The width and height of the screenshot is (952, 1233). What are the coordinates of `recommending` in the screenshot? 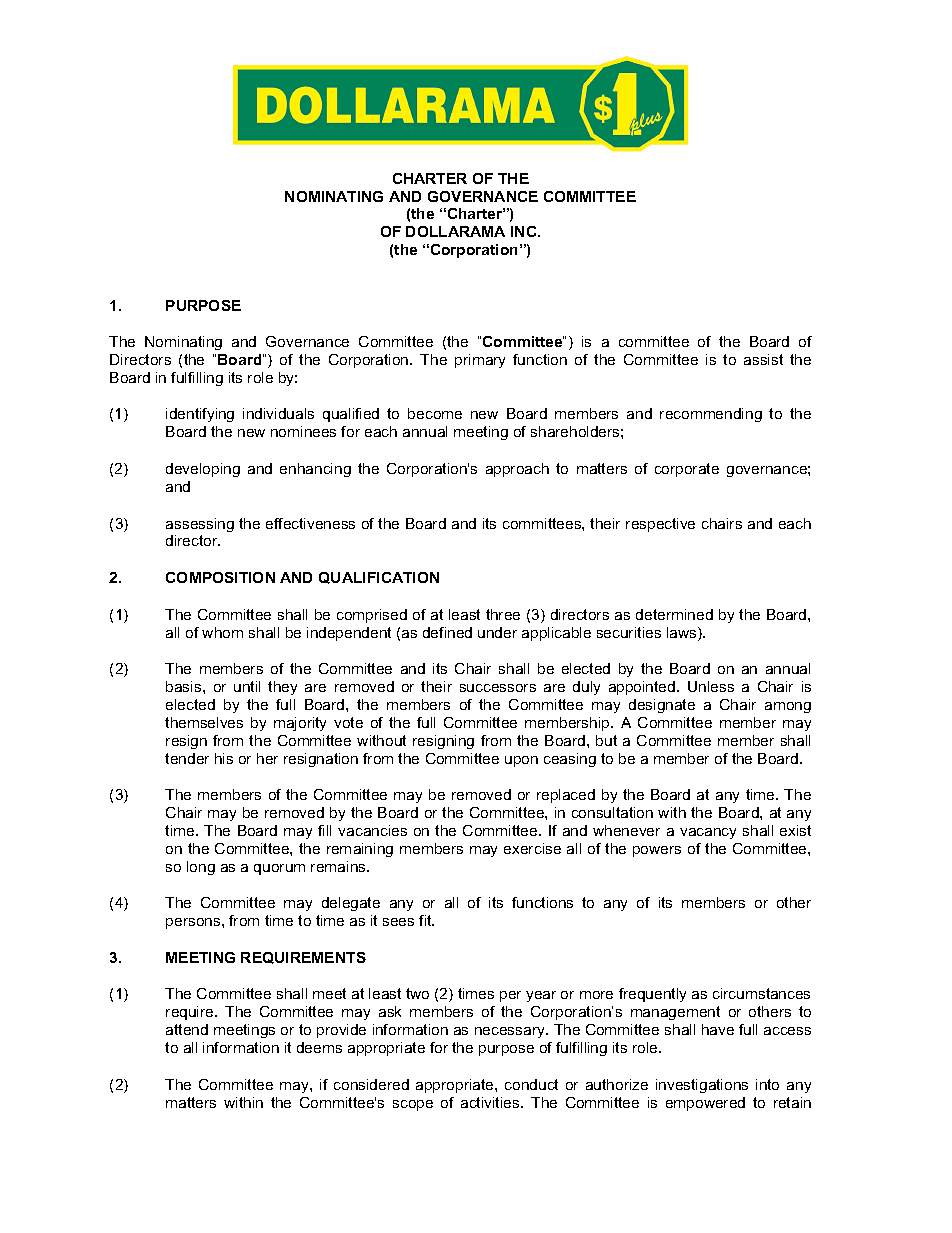 It's located at (711, 415).
